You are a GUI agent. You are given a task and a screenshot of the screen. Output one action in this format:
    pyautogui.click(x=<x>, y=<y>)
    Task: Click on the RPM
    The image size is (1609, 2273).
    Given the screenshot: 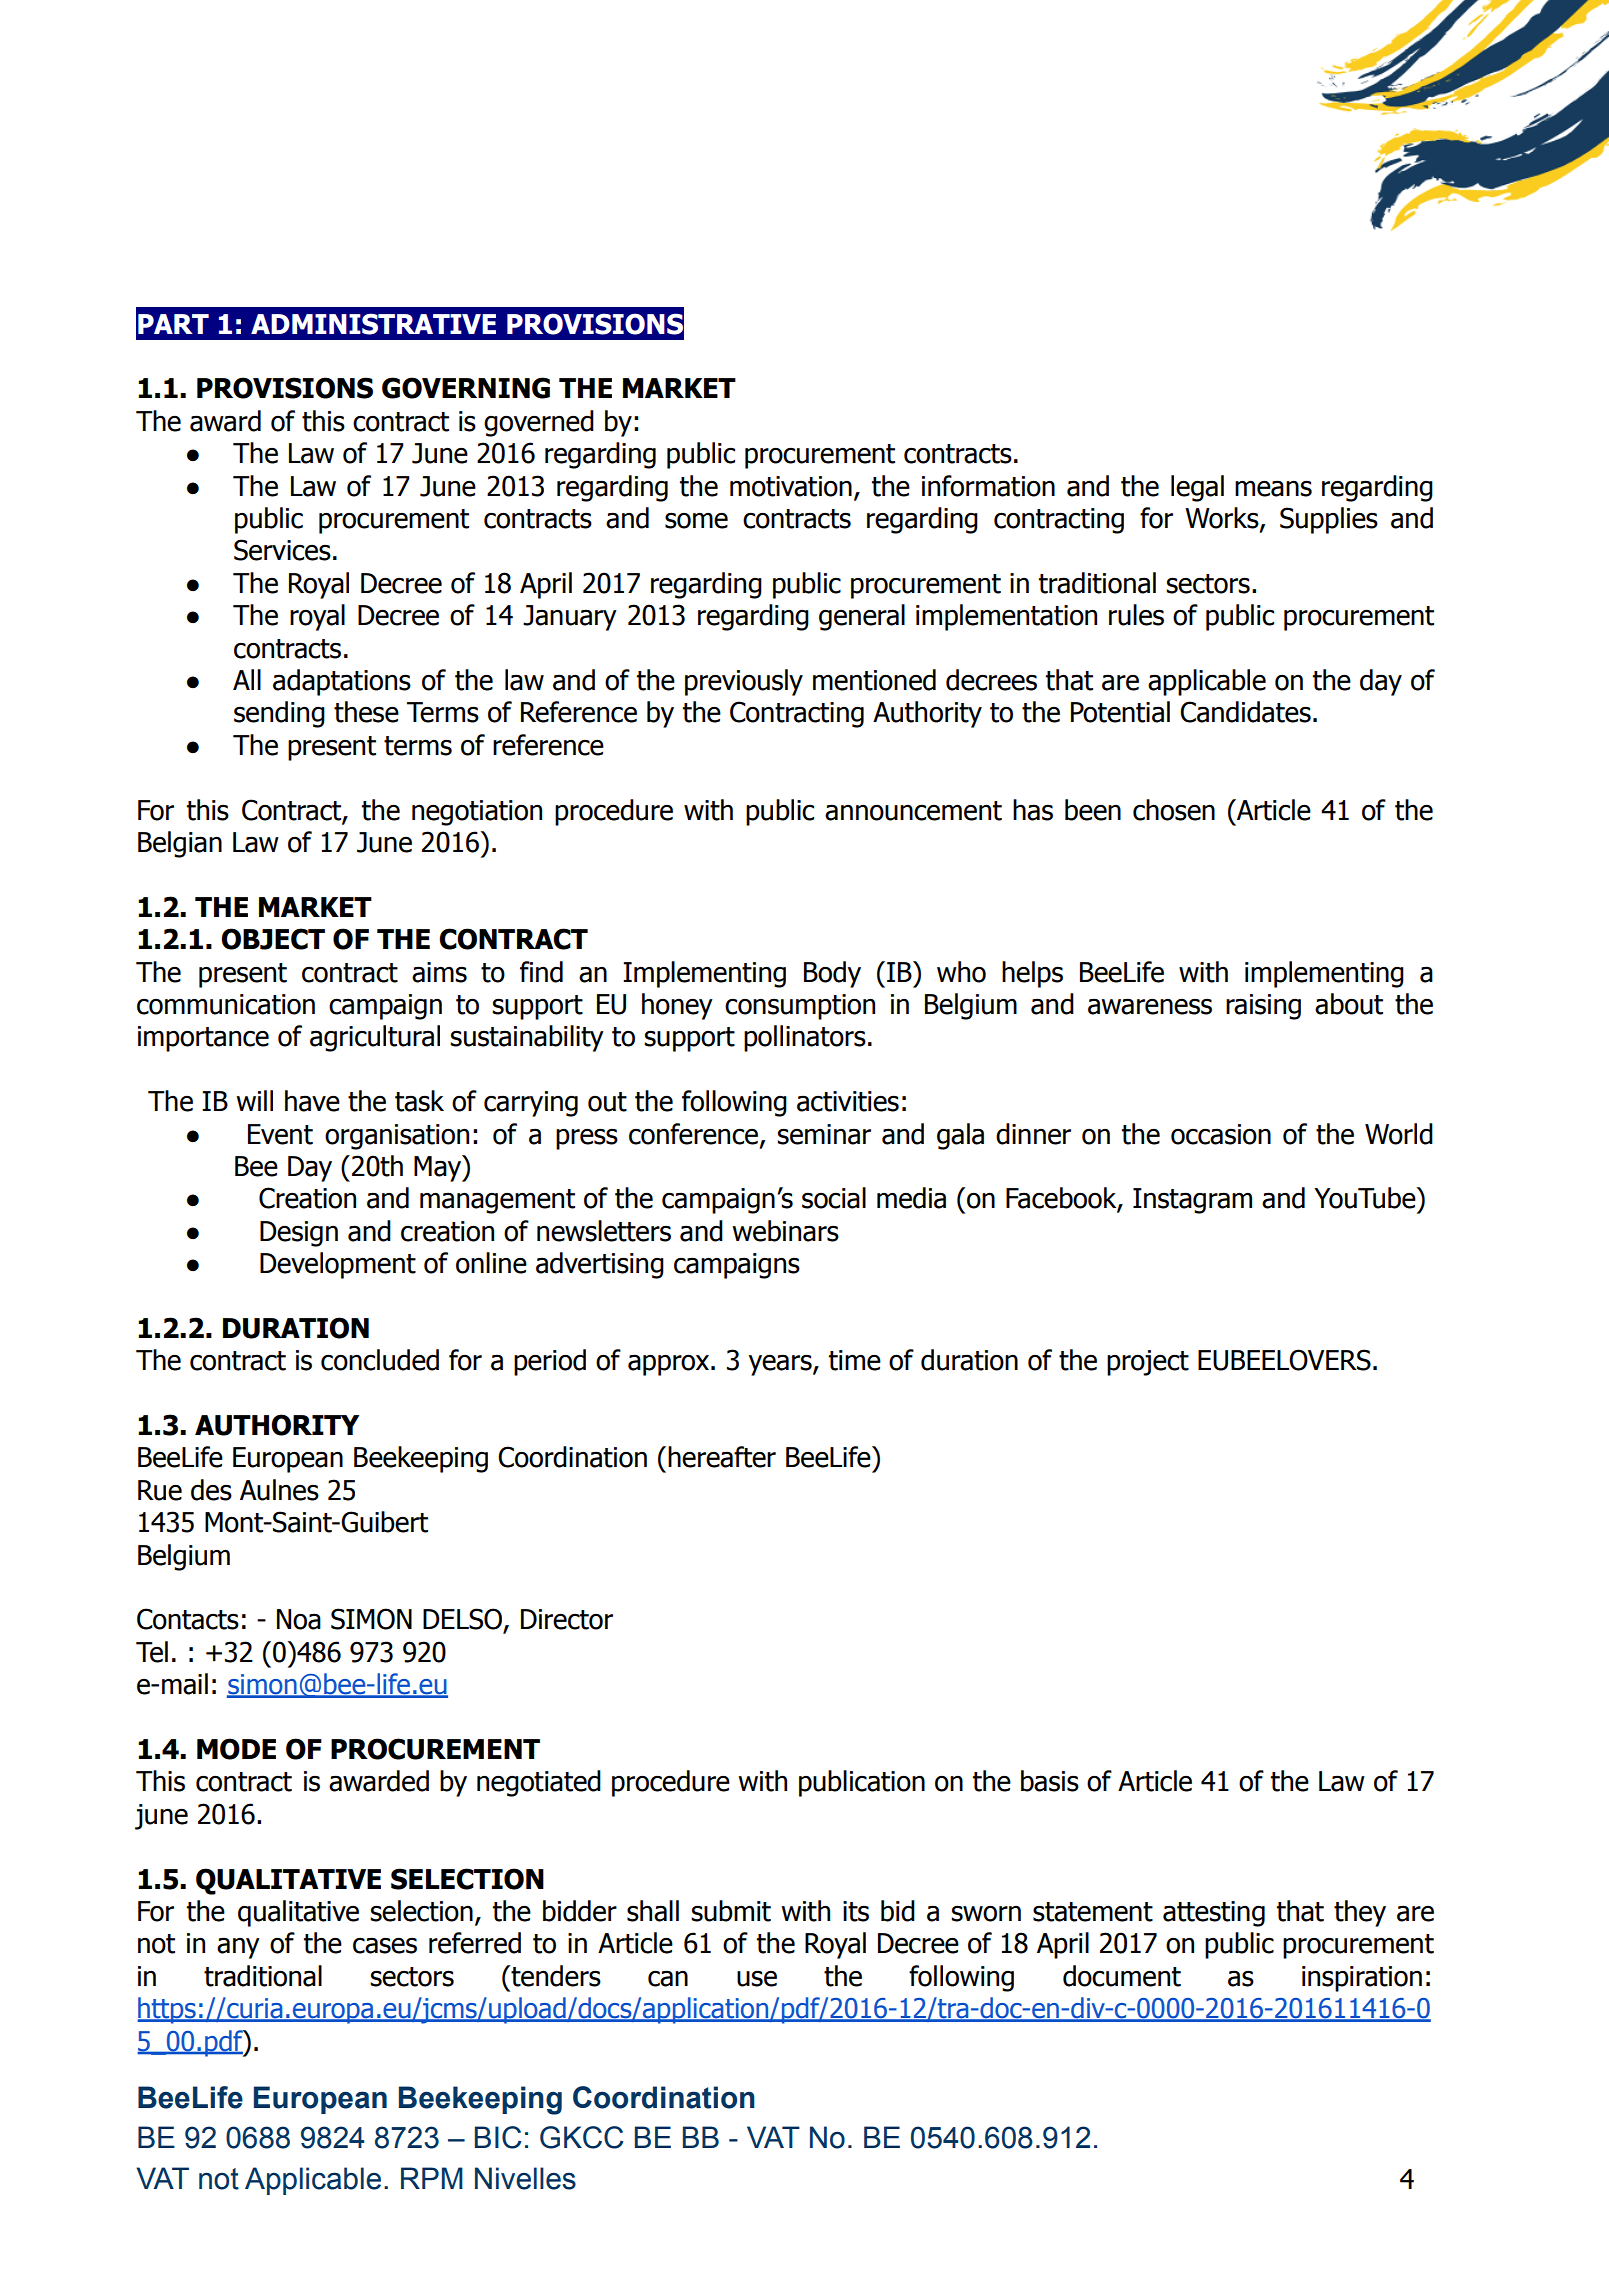 What is the action you would take?
    pyautogui.click(x=432, y=2178)
